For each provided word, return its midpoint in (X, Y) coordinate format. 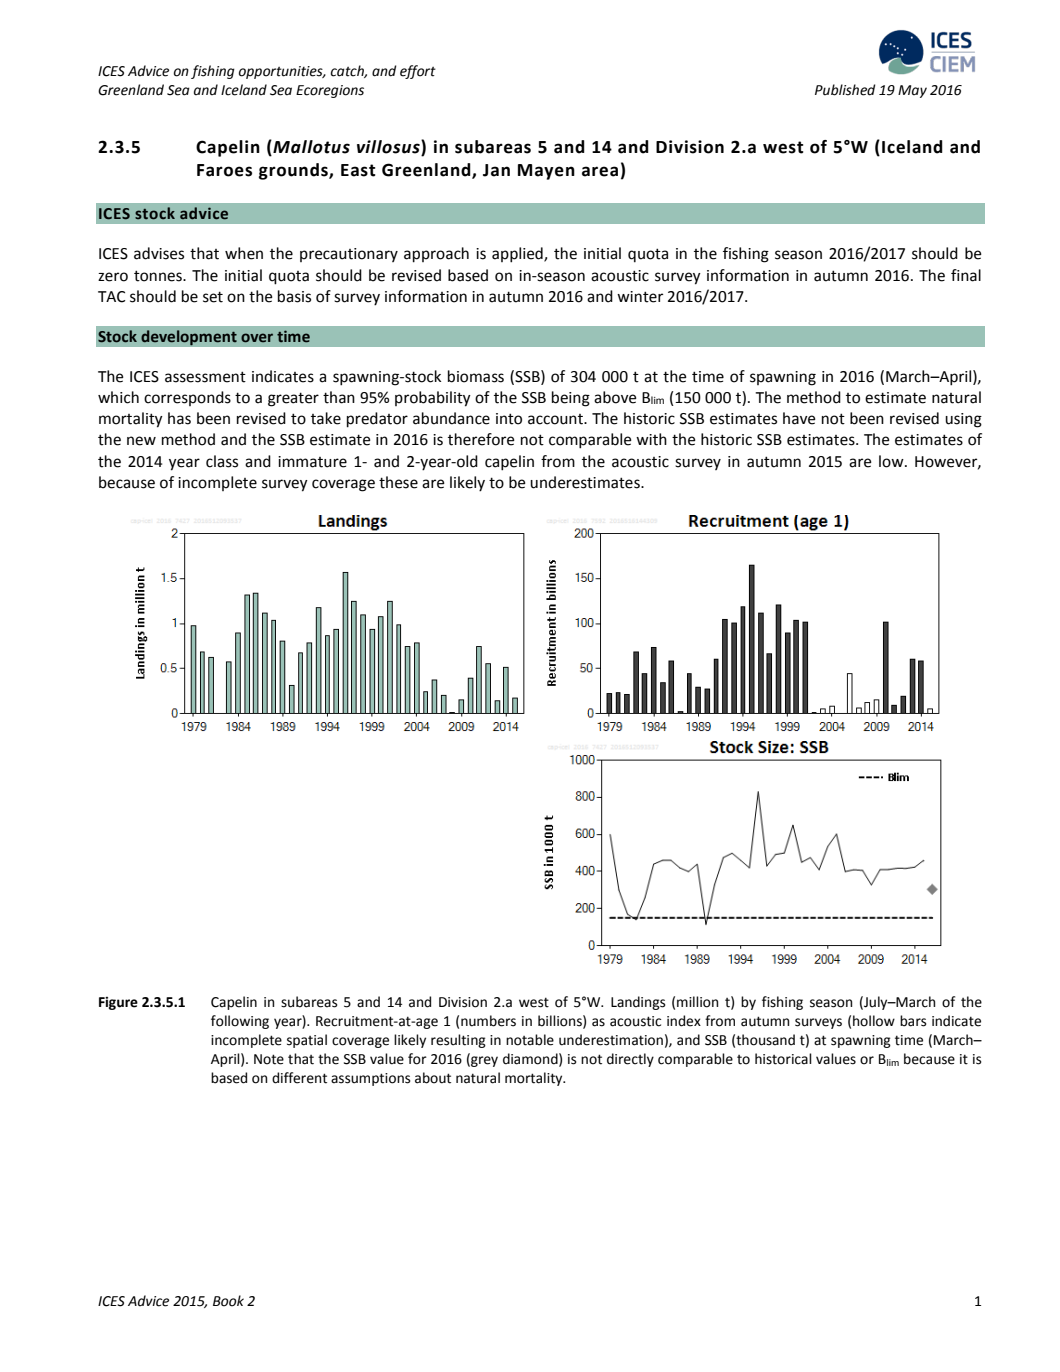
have (799, 418)
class (222, 461)
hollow (874, 1021)
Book (228, 1301)
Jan (496, 170)
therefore (481, 439)
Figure (118, 1003)
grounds (294, 171)
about (433, 1078)
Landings (638, 1003)
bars (913, 1021)
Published (845, 90)
